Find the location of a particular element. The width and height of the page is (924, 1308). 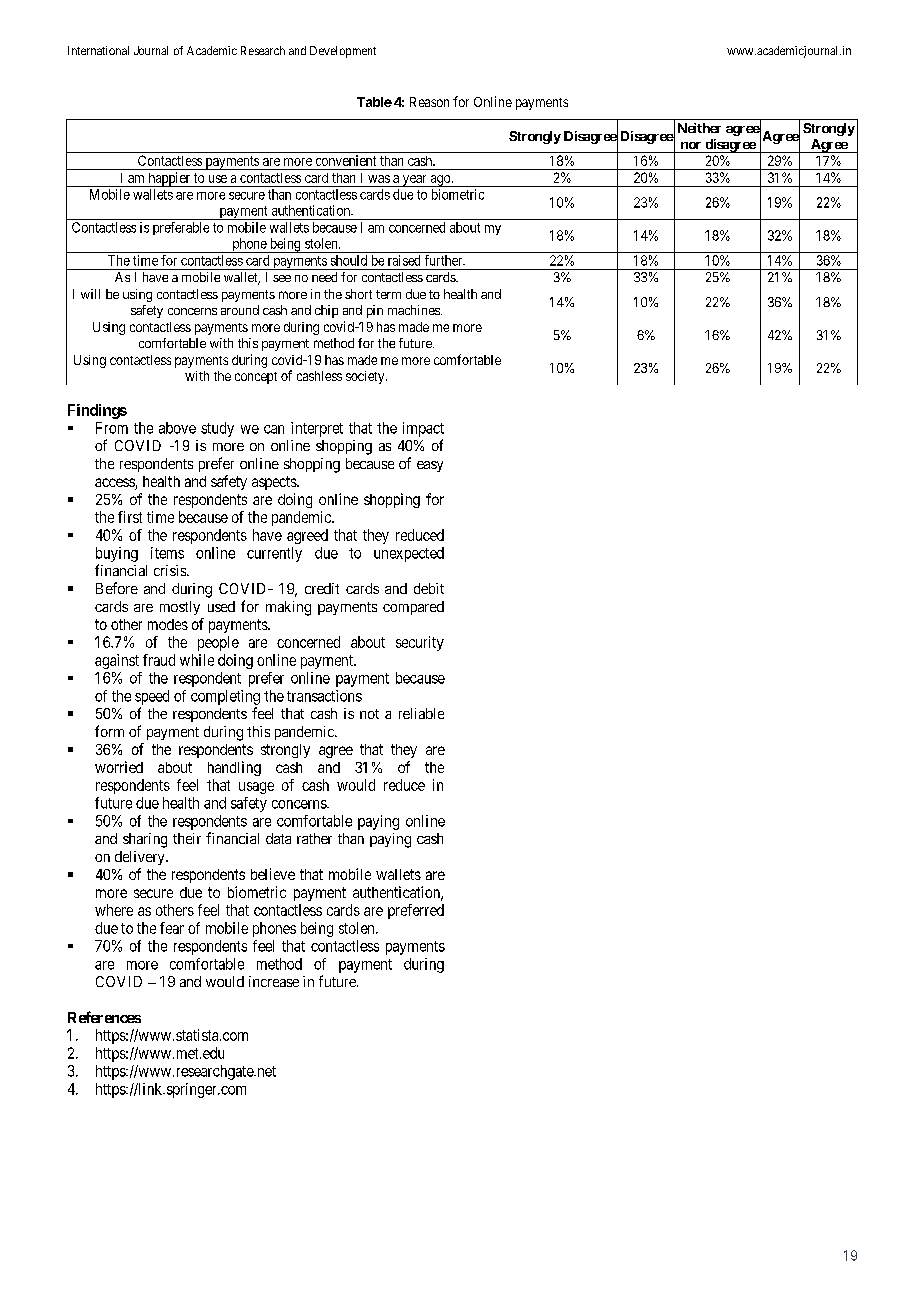

first is located at coordinates (130, 517).
